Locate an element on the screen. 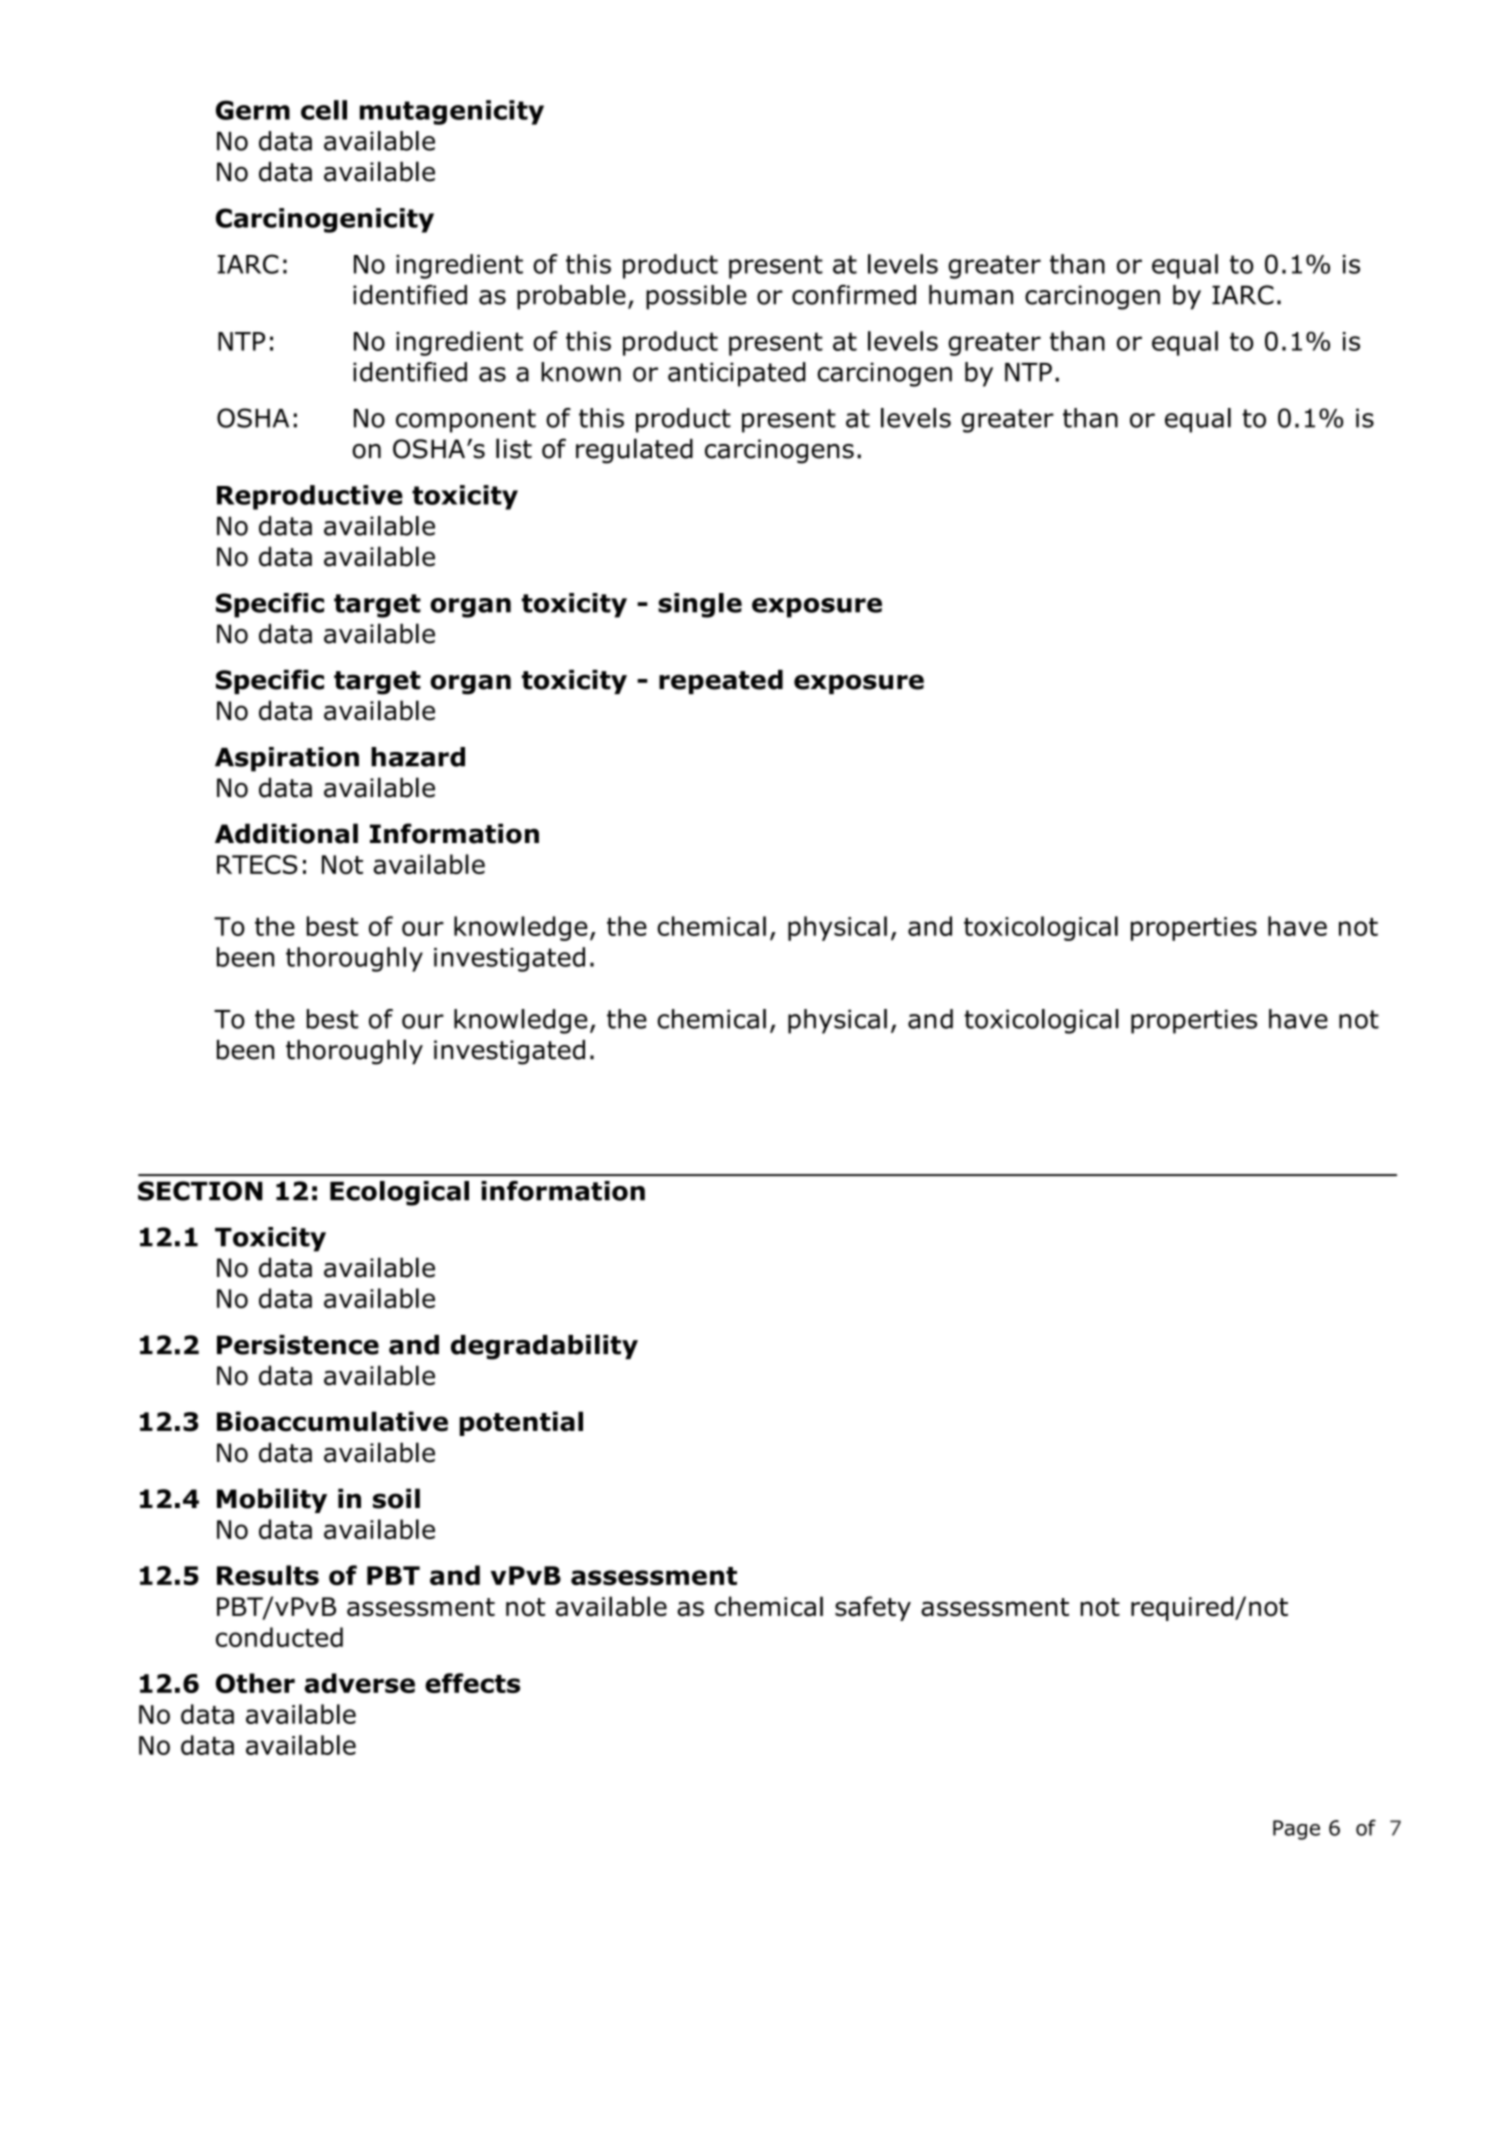 The height and width of the screenshot is (2138, 1512). hazard is located at coordinates (418, 757).
